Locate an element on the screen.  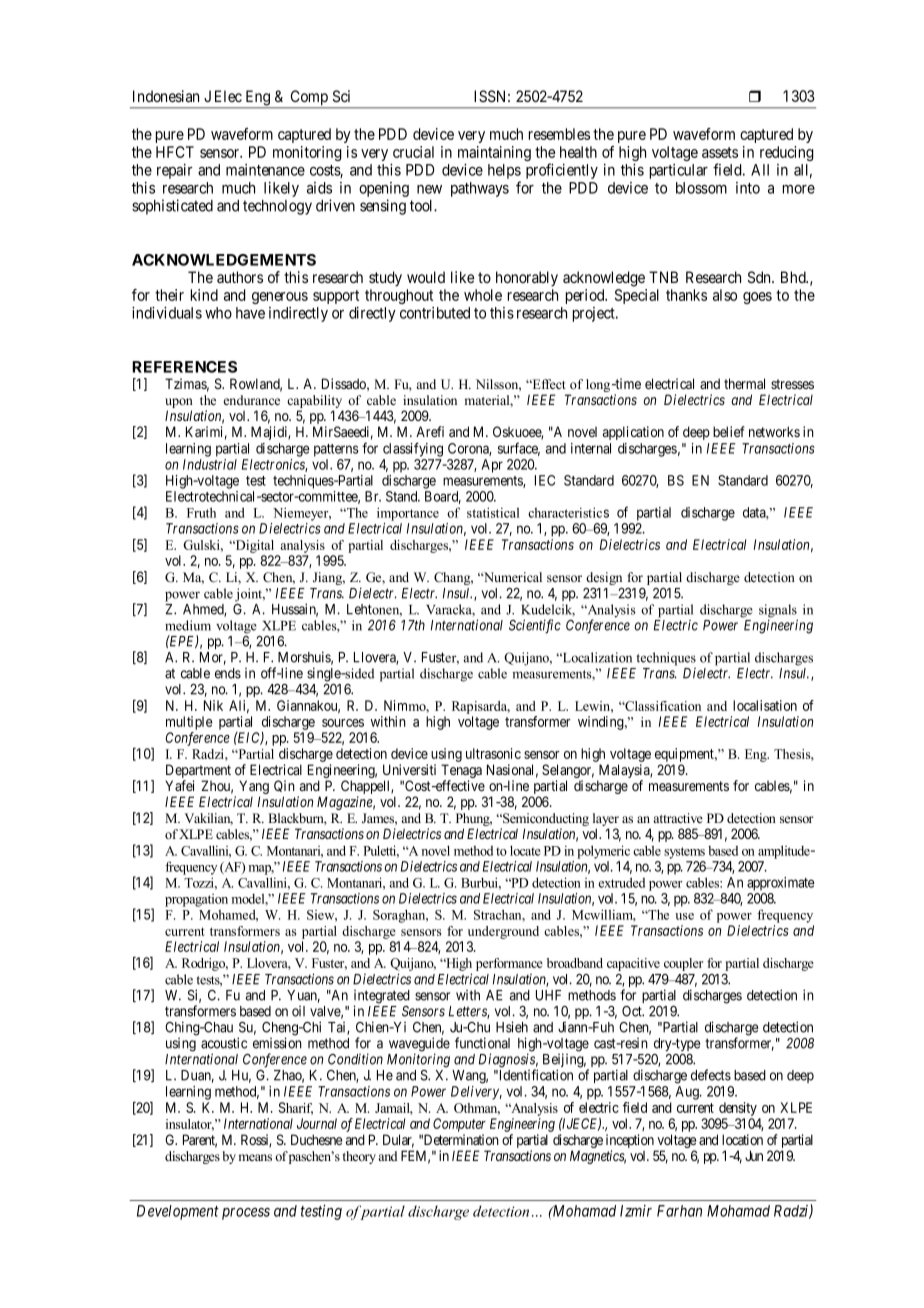
theory is located at coordinates (359, 1157).
